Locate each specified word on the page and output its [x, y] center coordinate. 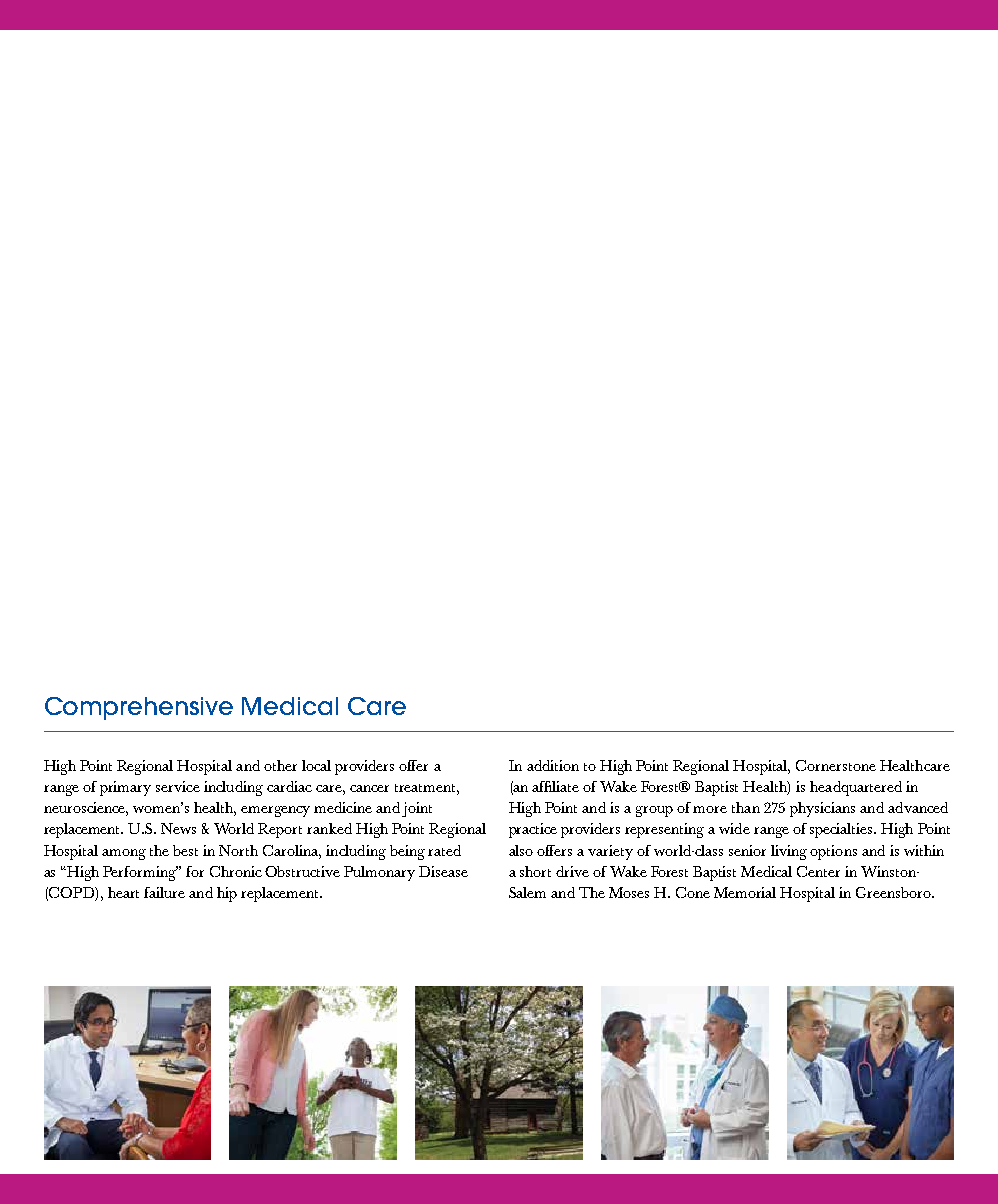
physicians [822, 809]
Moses [629, 892]
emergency [275, 811]
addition [553, 765]
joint [417, 809]
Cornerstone [836, 765]
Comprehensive [139, 708]
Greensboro [894, 892]
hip [227, 894]
